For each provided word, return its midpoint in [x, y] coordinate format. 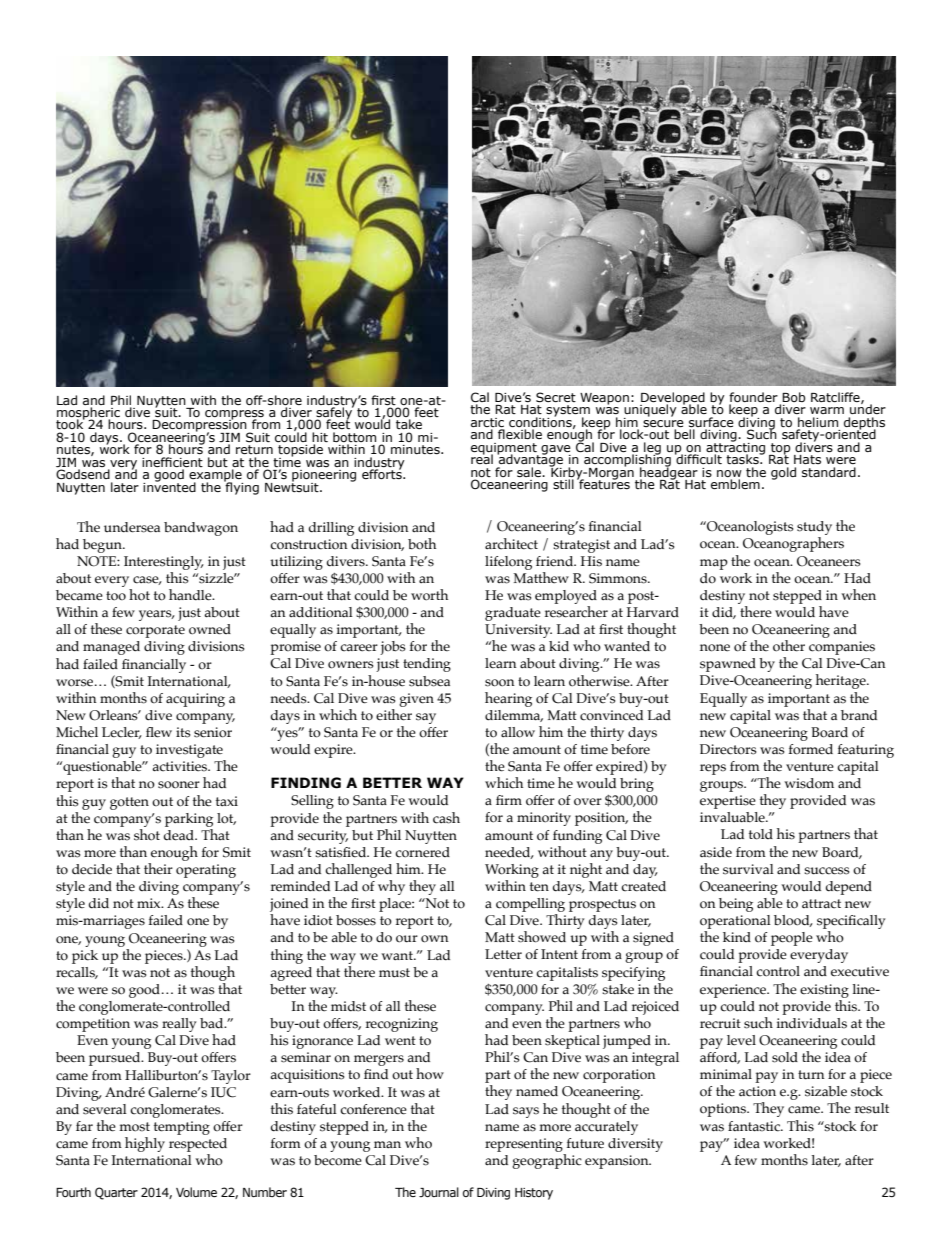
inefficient [172, 462]
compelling [530, 905]
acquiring [195, 700]
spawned [728, 665]
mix [150, 903]
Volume [196, 1192]
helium [818, 422]
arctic [487, 422]
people [792, 939]
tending [427, 665]
